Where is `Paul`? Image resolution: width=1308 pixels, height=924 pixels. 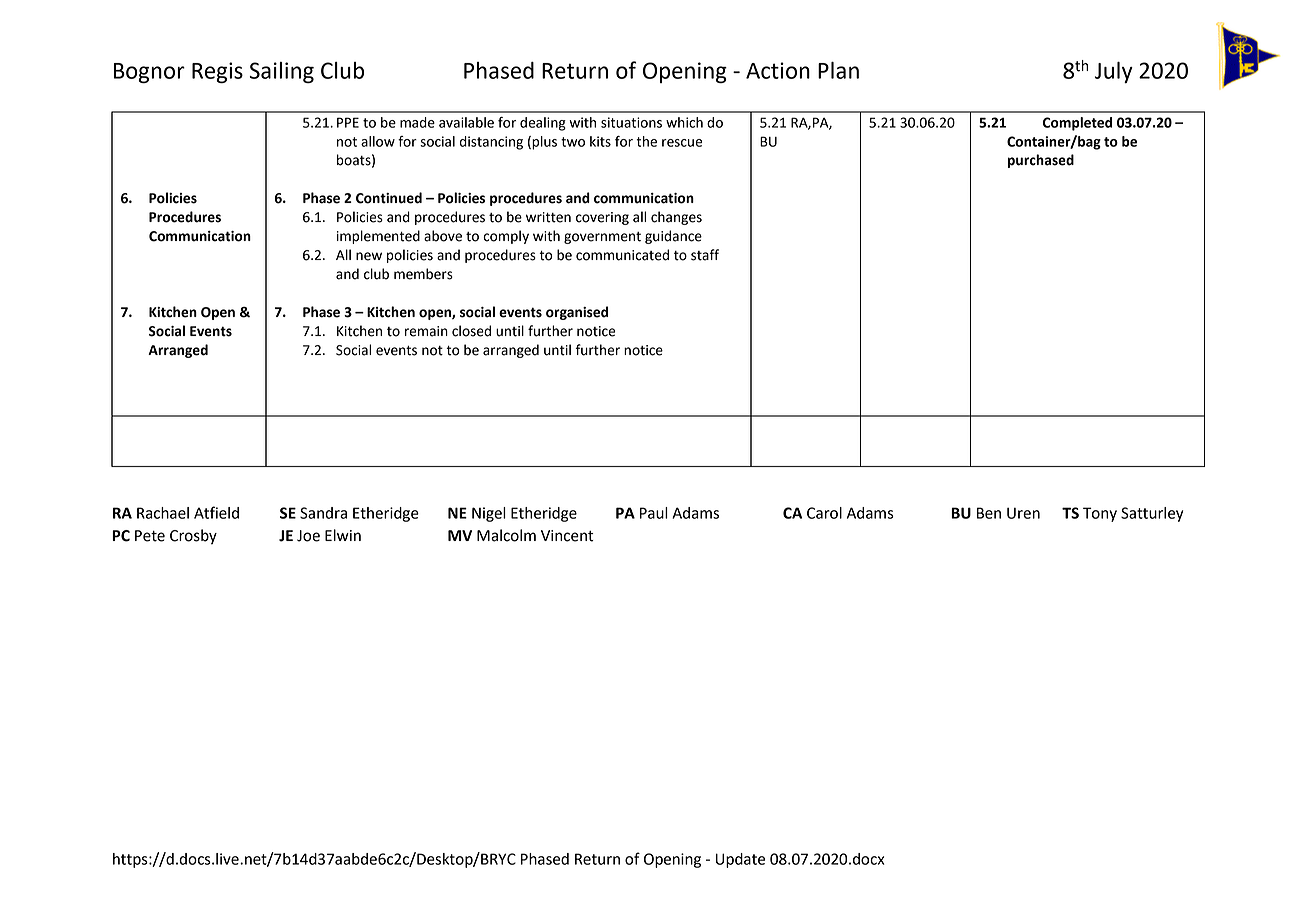
Paul is located at coordinates (654, 513).
